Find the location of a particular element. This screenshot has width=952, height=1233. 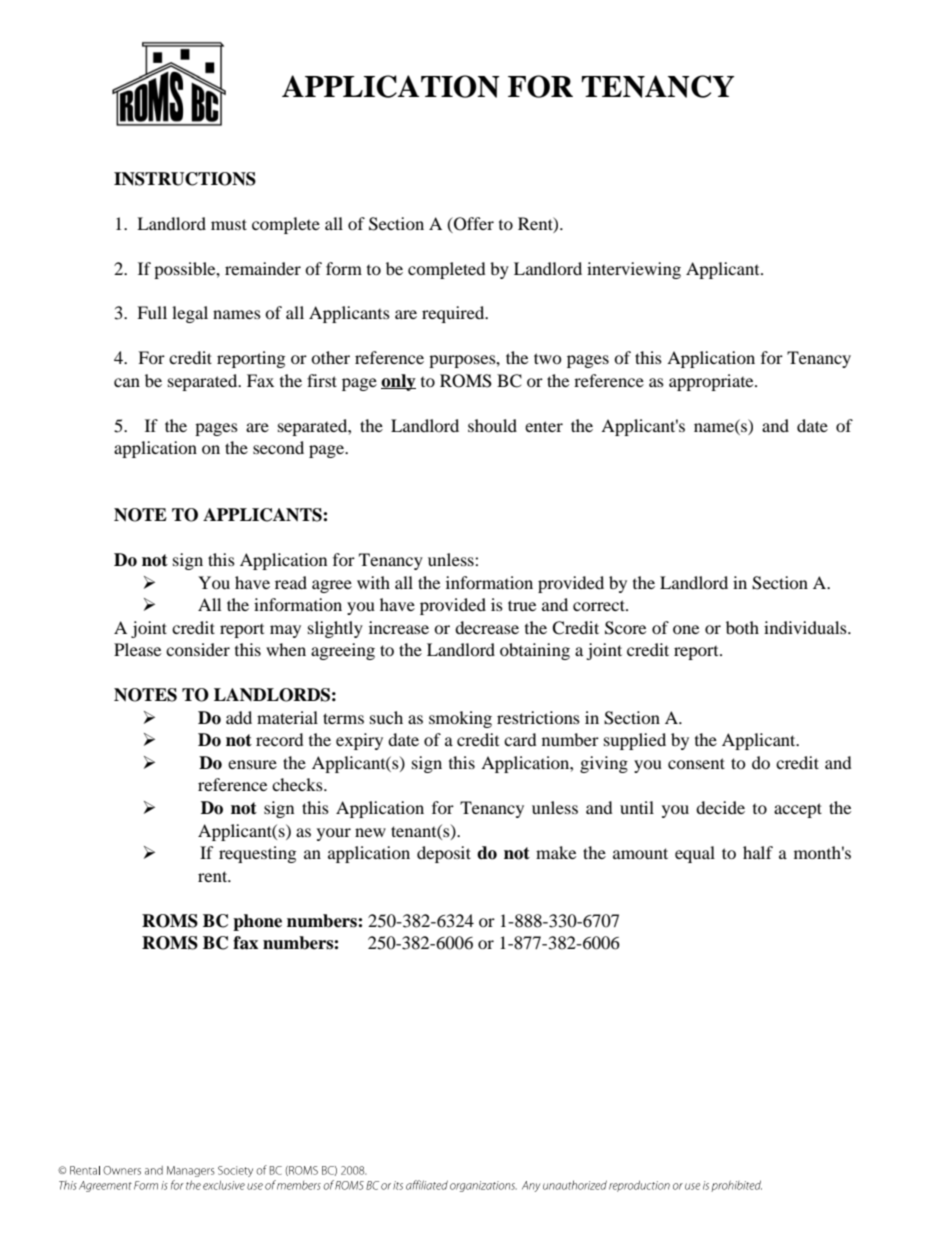

read is located at coordinates (291, 582).
